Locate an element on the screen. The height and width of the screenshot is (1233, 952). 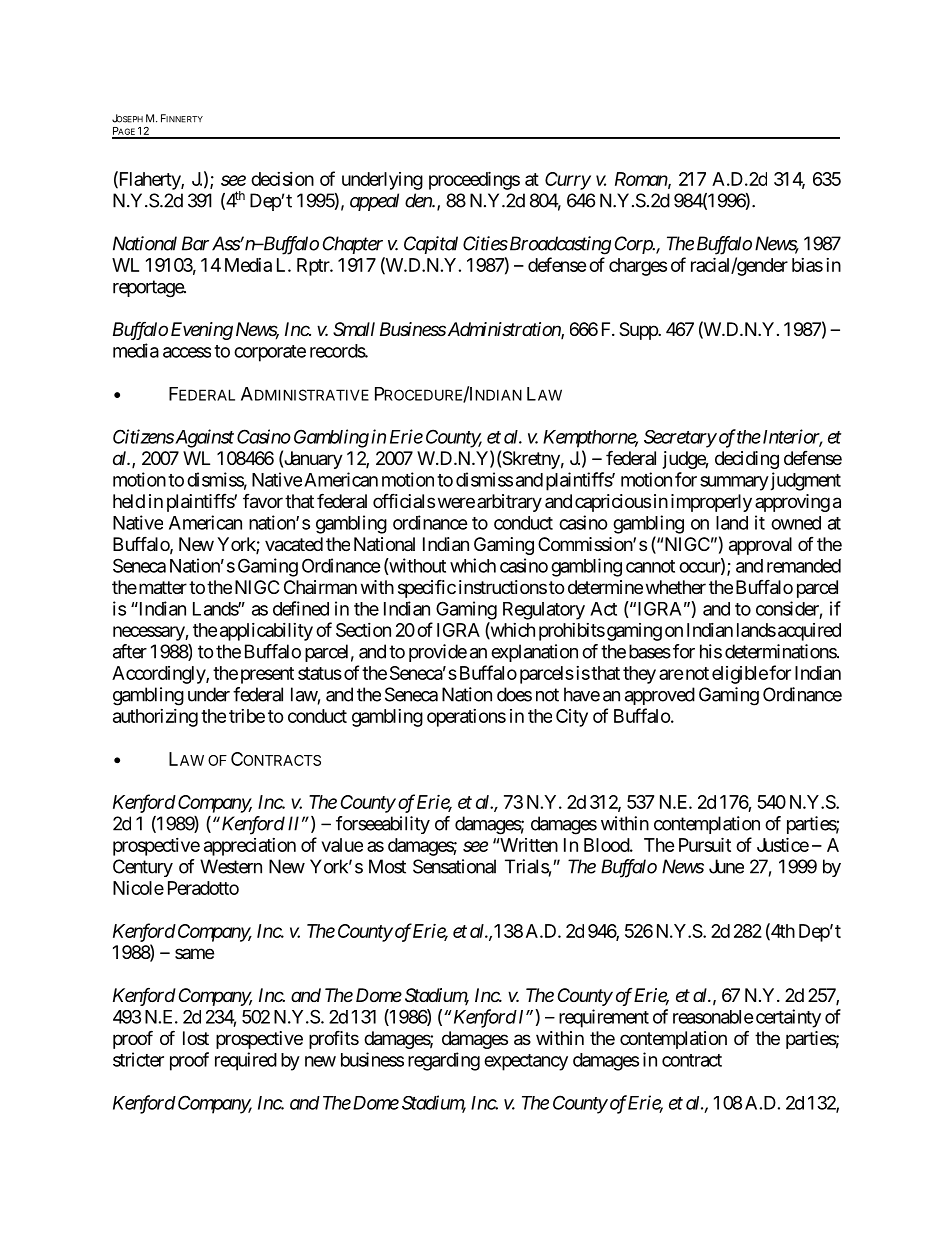
Curry is located at coordinates (568, 181).
